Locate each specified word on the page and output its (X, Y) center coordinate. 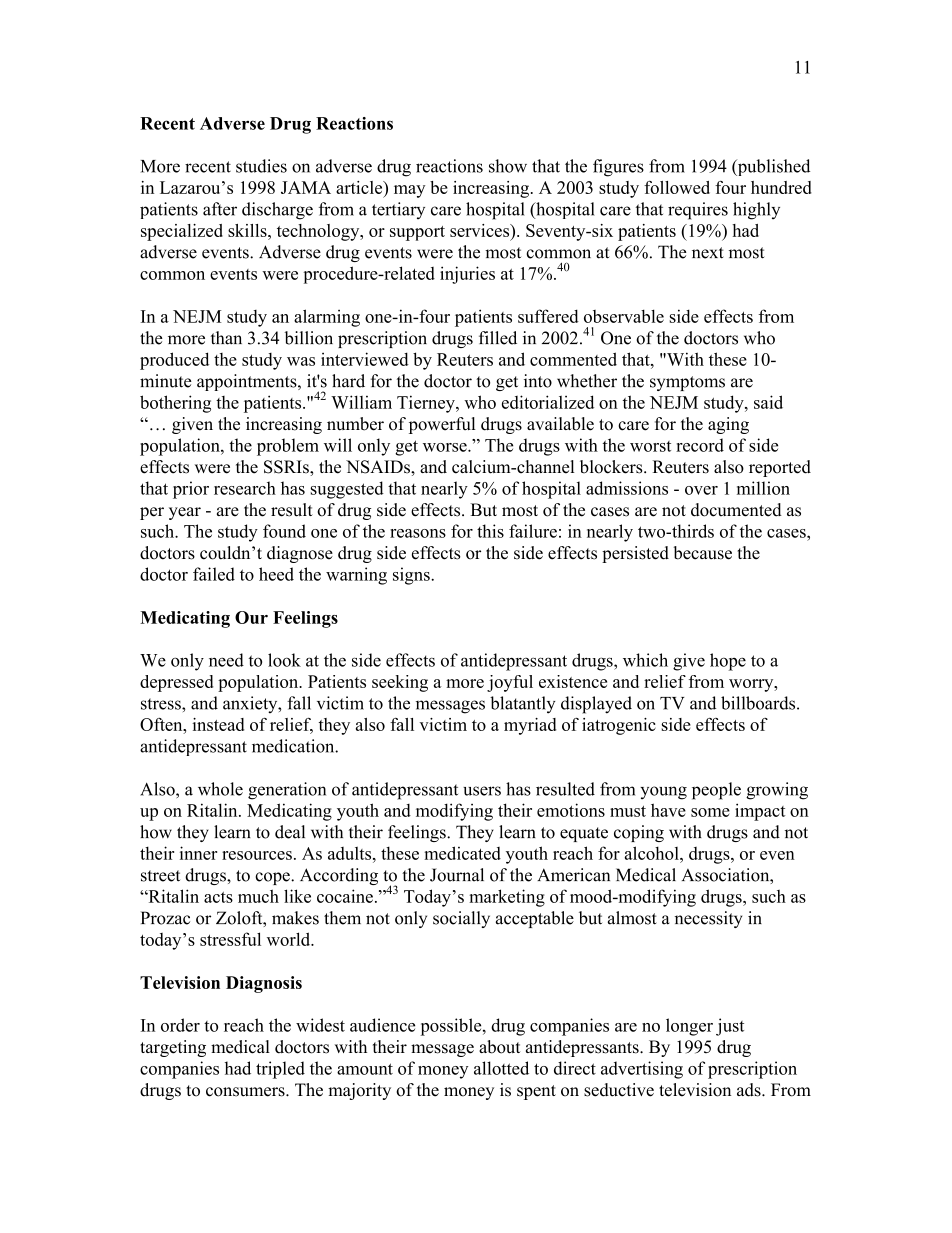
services (481, 230)
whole (220, 789)
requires (698, 211)
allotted (501, 1068)
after (220, 209)
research (245, 488)
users (482, 791)
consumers (246, 1092)
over (701, 490)
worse (446, 447)
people (716, 791)
